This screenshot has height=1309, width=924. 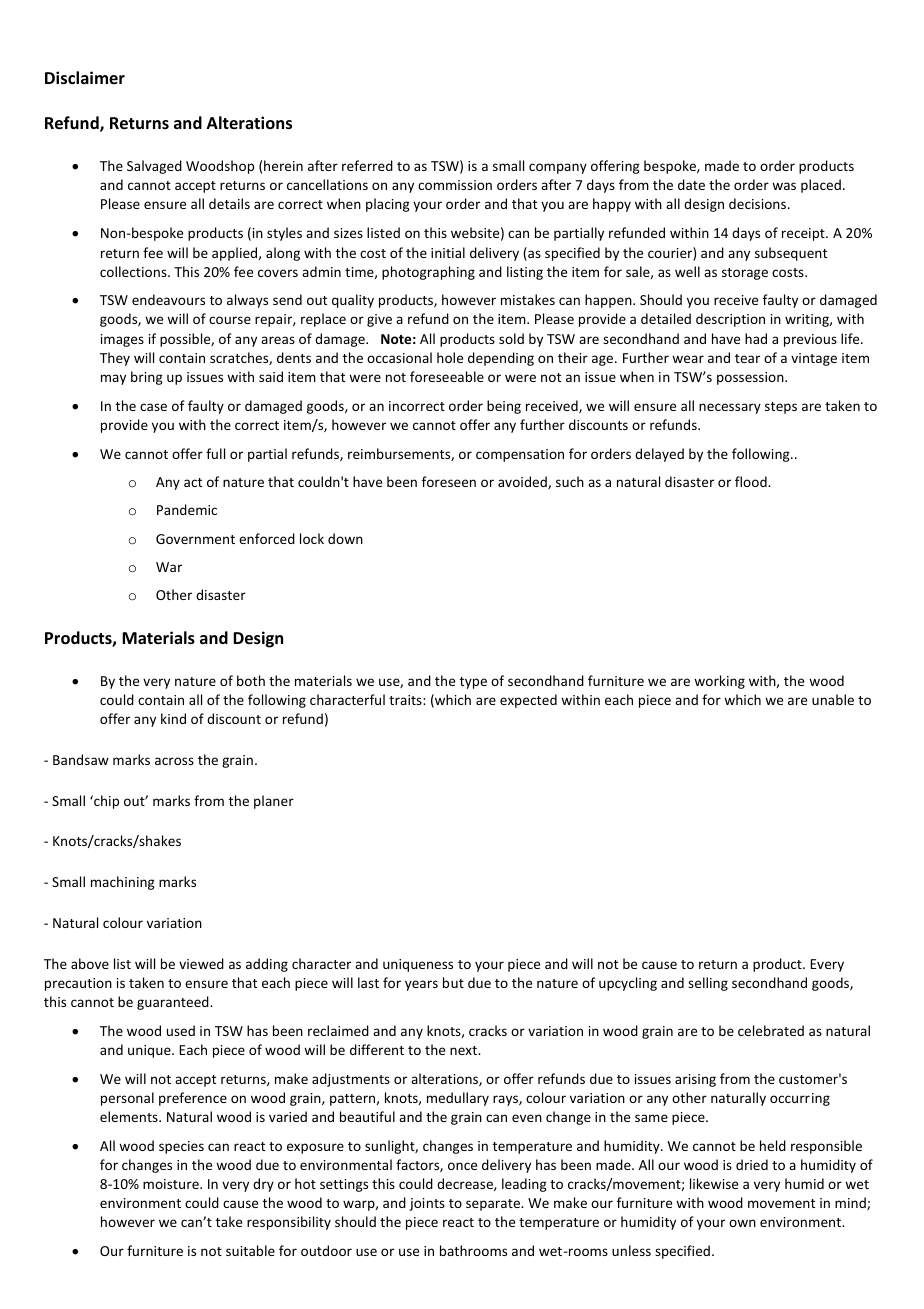 I want to click on was, so click(x=784, y=186).
